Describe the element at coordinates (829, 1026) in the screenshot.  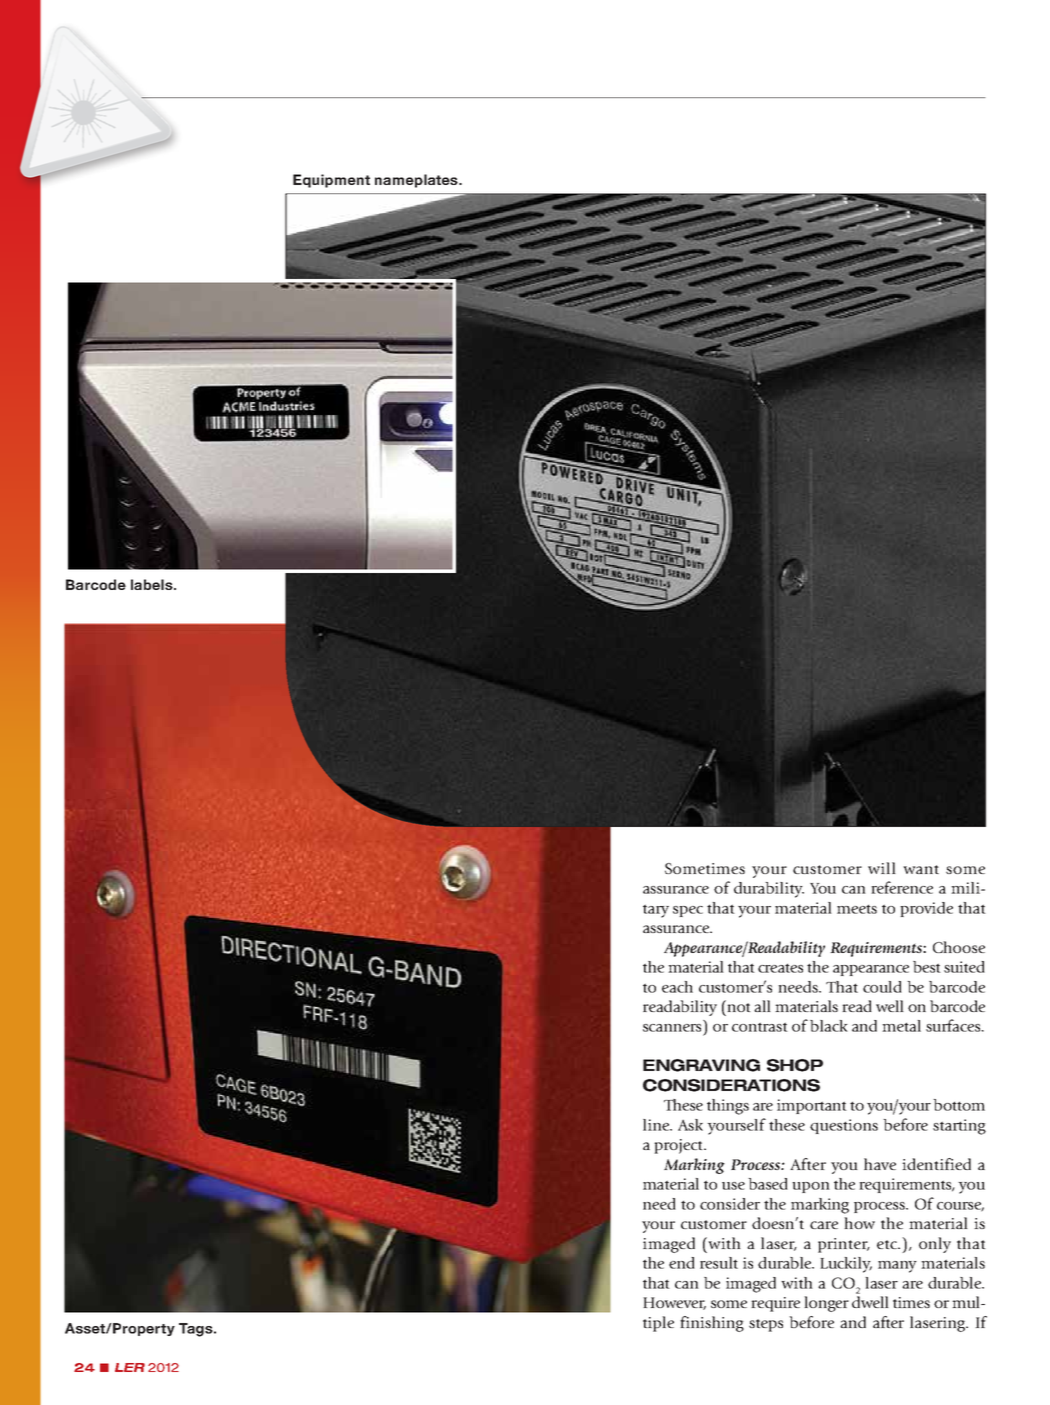
I see `black` at that location.
